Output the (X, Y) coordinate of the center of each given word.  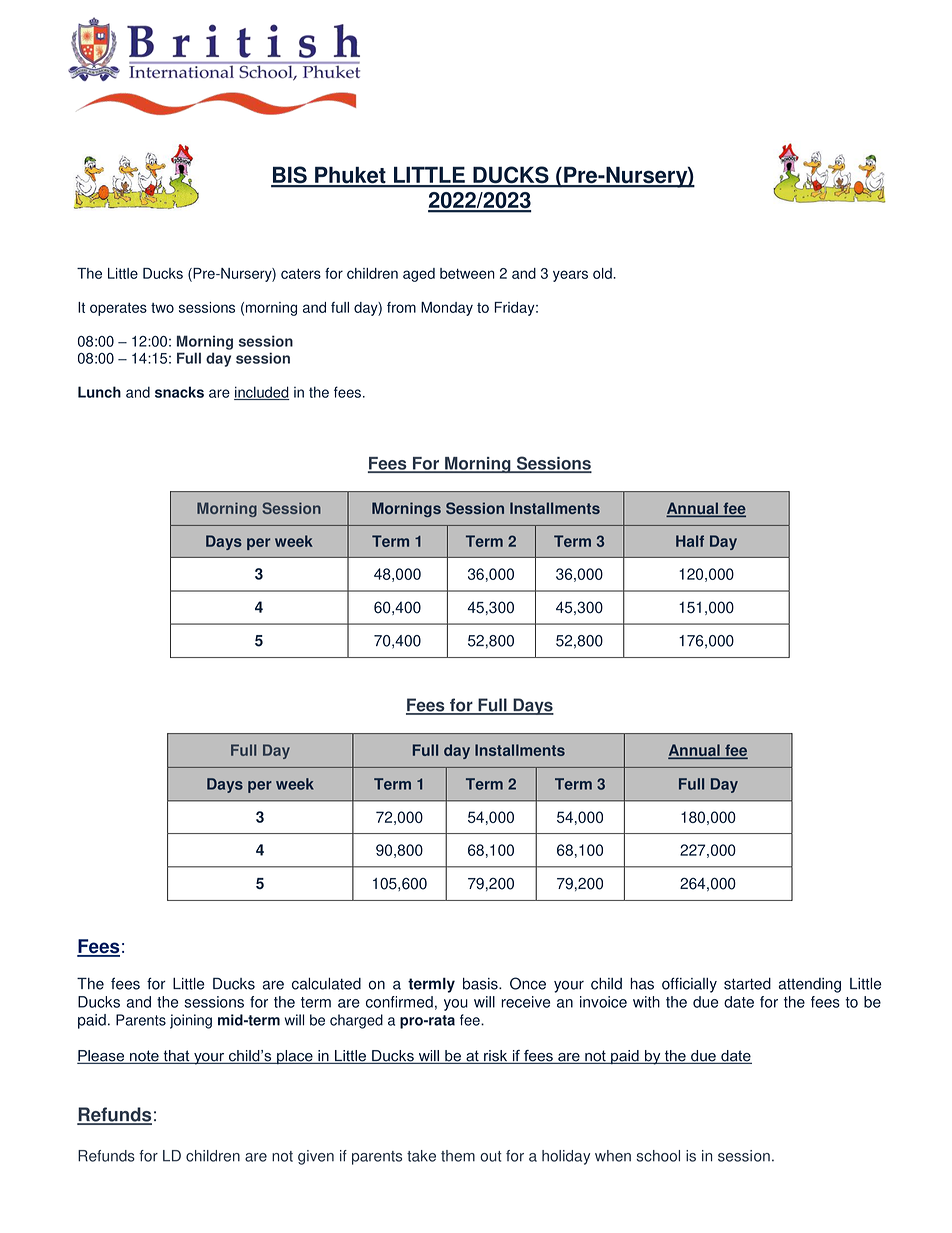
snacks (179, 392)
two (162, 308)
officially (689, 985)
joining (191, 1021)
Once (528, 983)
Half (690, 541)
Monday (447, 309)
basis (481, 984)
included (262, 393)
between (467, 273)
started (747, 984)
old (603, 273)
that (176, 1057)
